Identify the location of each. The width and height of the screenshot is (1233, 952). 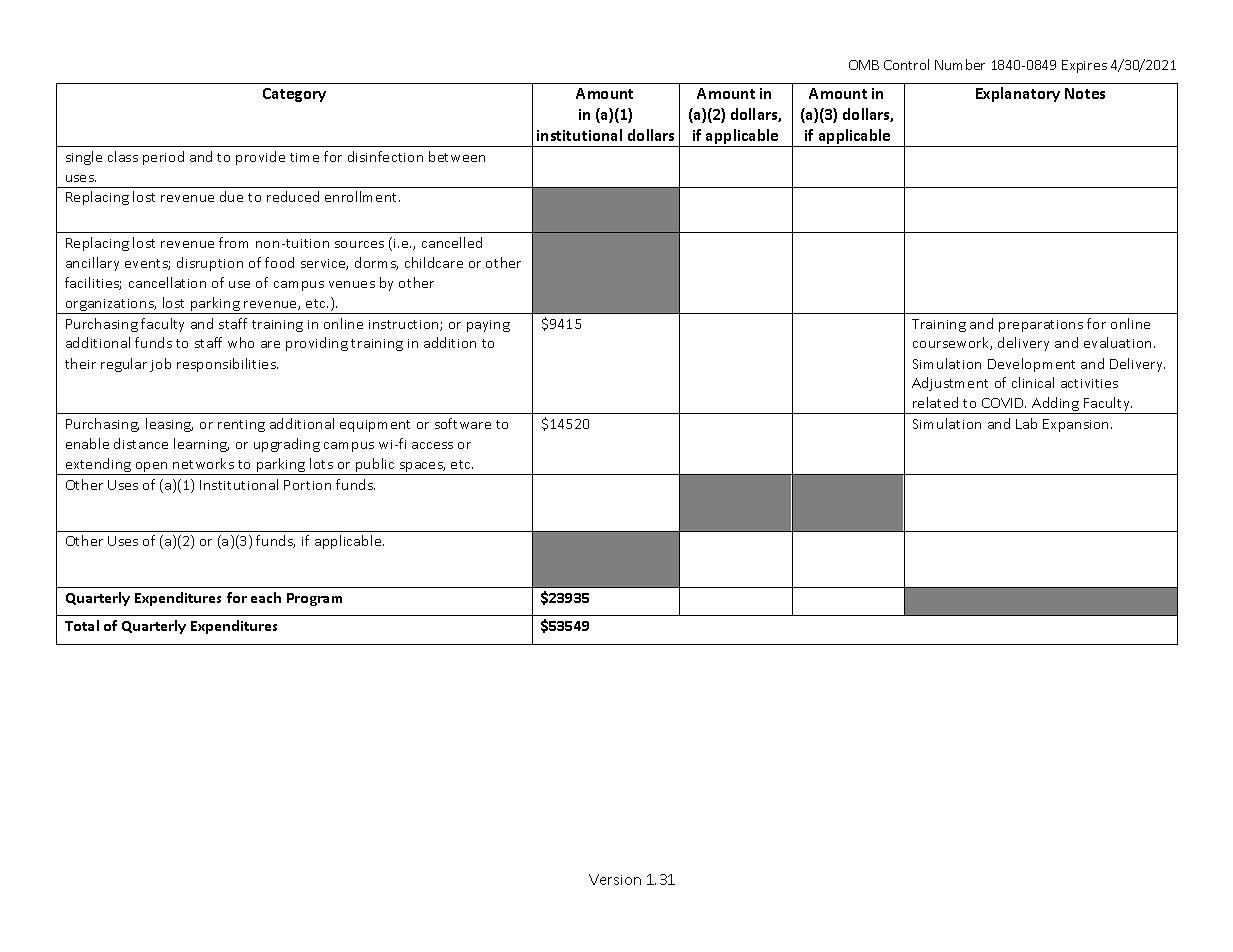
(266, 597).
